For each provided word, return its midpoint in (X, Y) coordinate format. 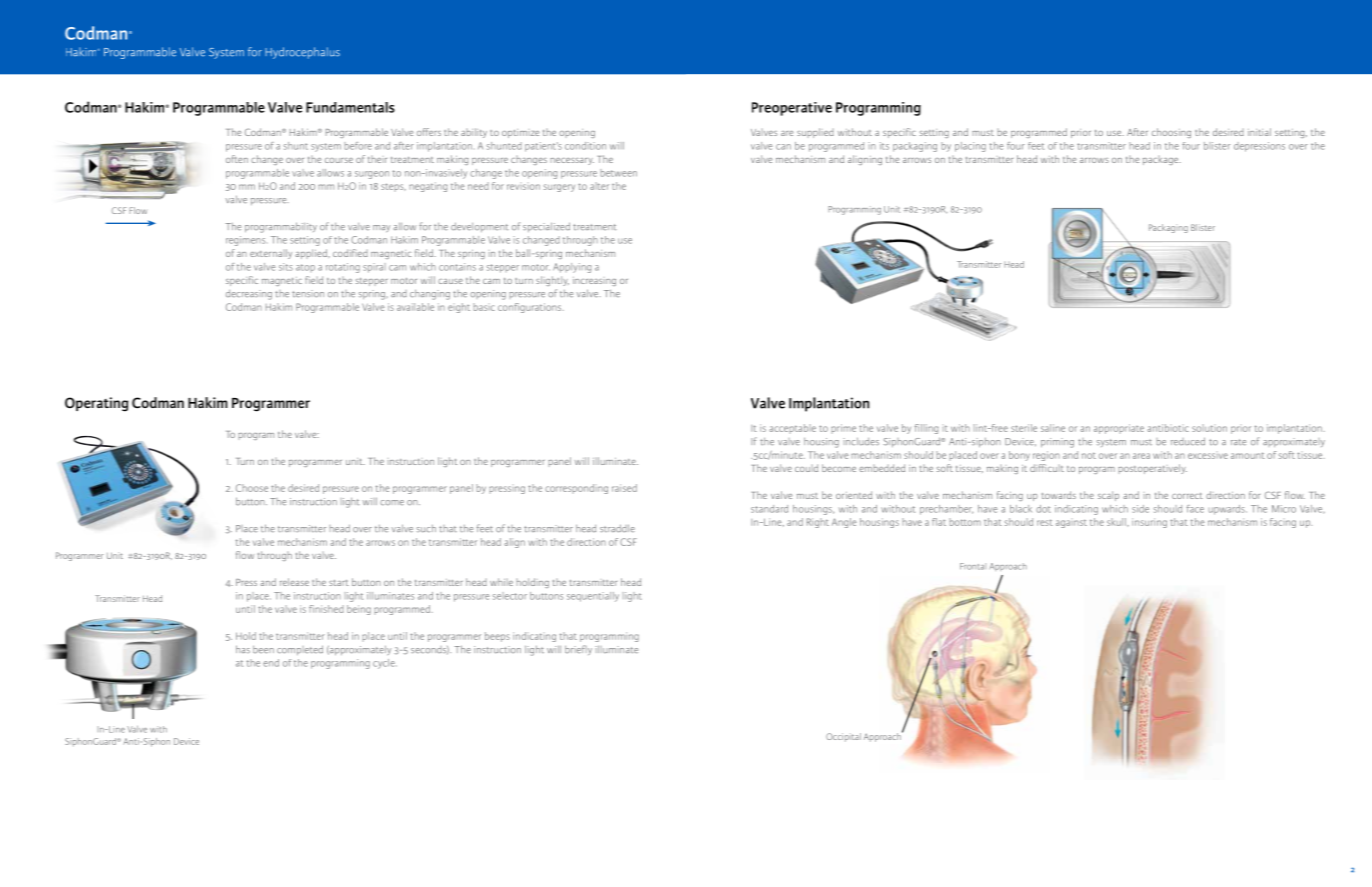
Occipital (843, 737)
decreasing (249, 295)
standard (769, 509)
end (271, 663)
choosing (1171, 133)
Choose (252, 488)
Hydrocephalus (302, 53)
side (1140, 509)
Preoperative (792, 109)
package (1162, 160)
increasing (594, 281)
